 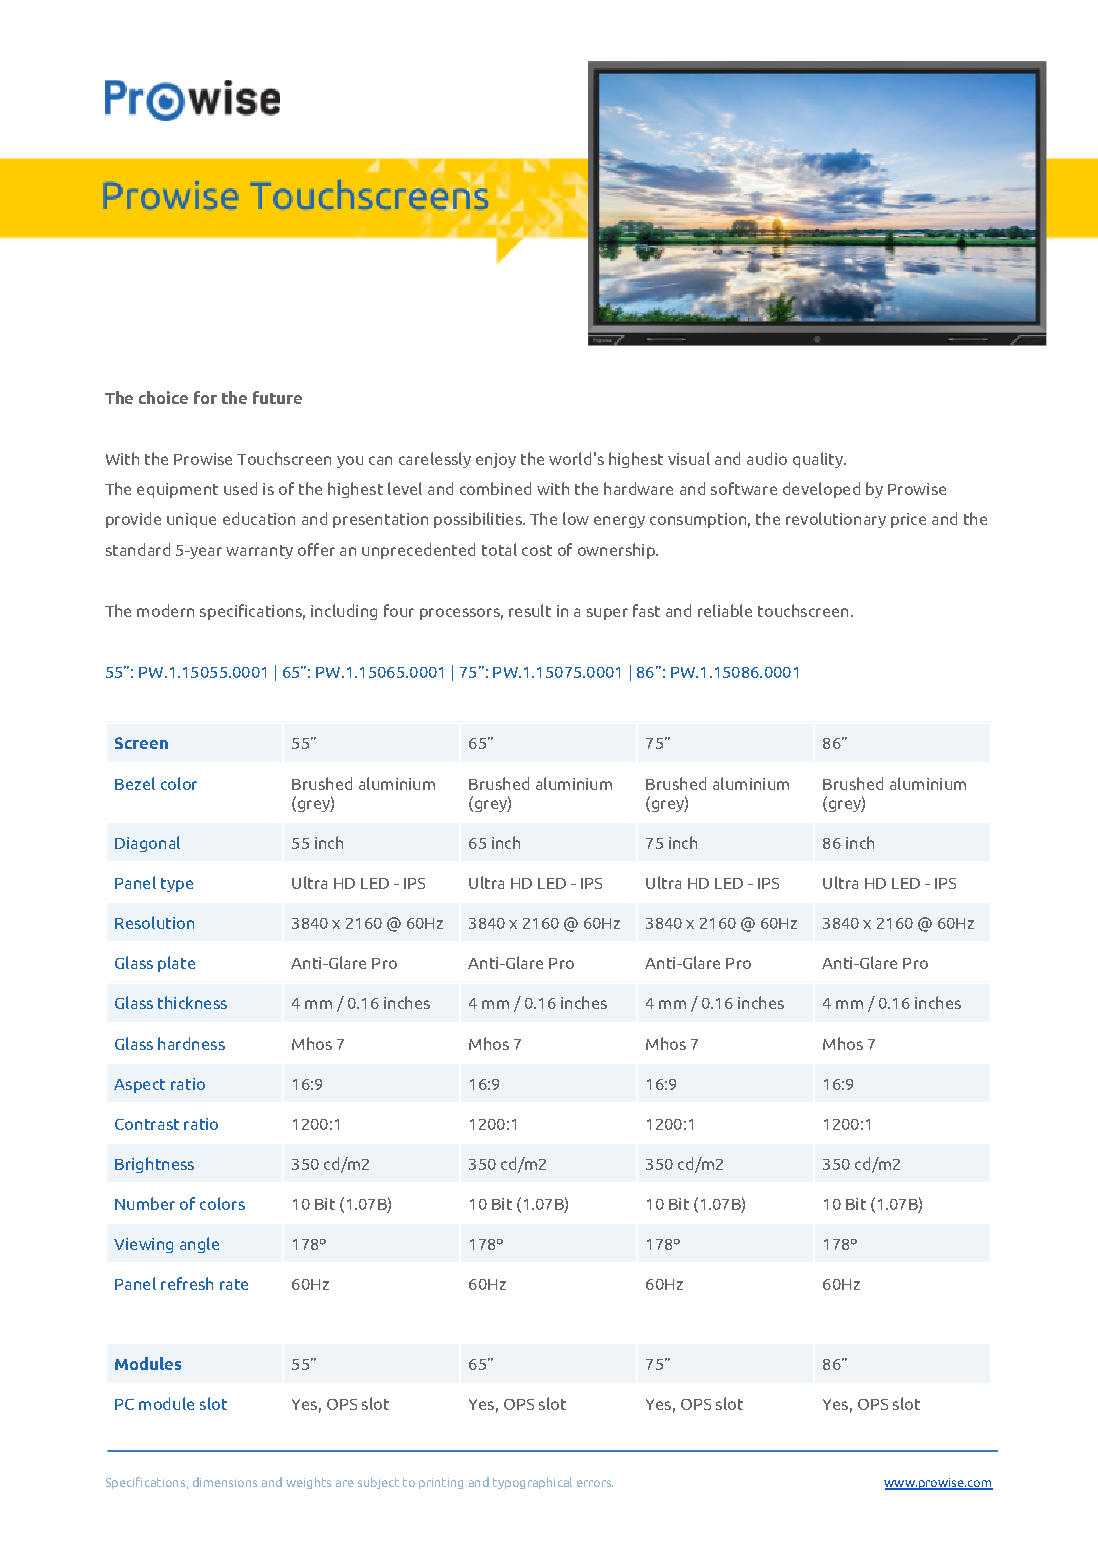 What do you see at coordinates (725, 610) in the image?
I see `reliable` at bounding box center [725, 610].
